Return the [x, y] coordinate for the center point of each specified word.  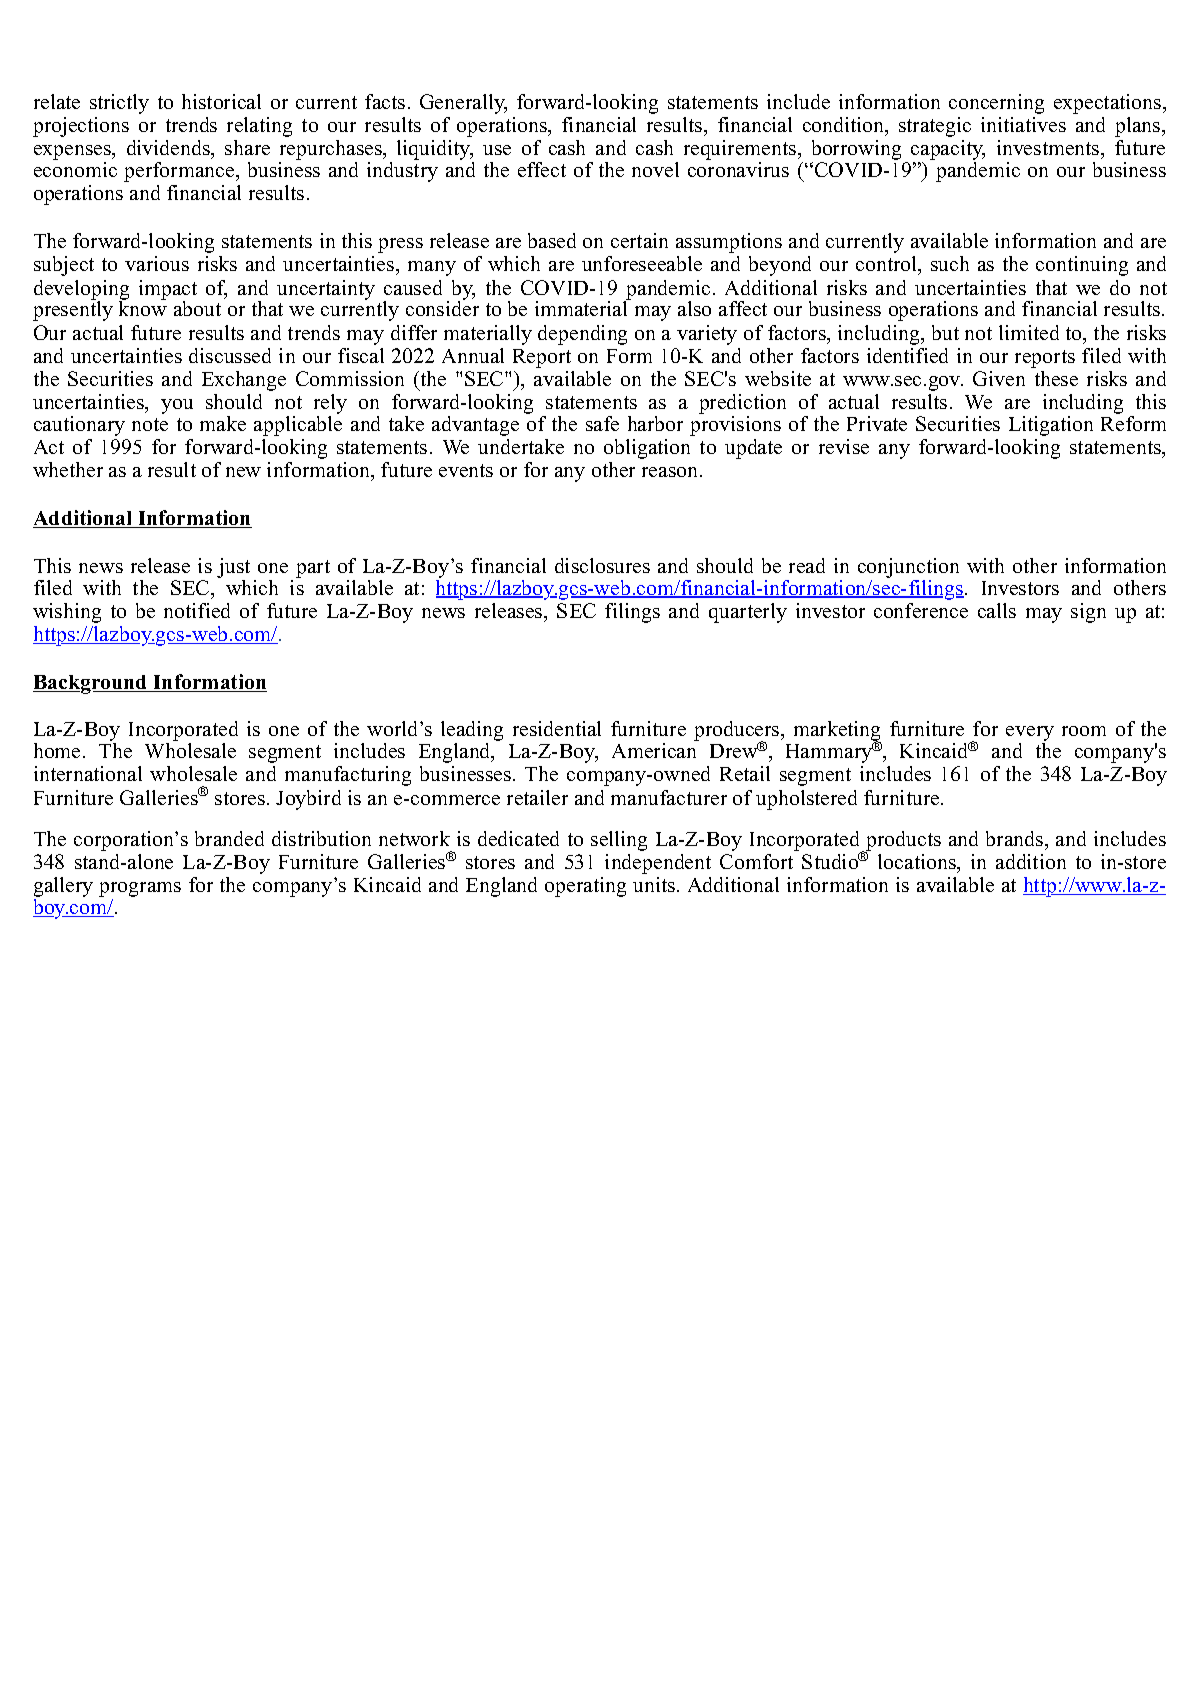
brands [1016, 838]
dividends [170, 149]
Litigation [1051, 426]
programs [140, 891]
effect [542, 169]
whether [68, 469]
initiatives [1023, 124]
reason [669, 472]
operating [585, 887]
